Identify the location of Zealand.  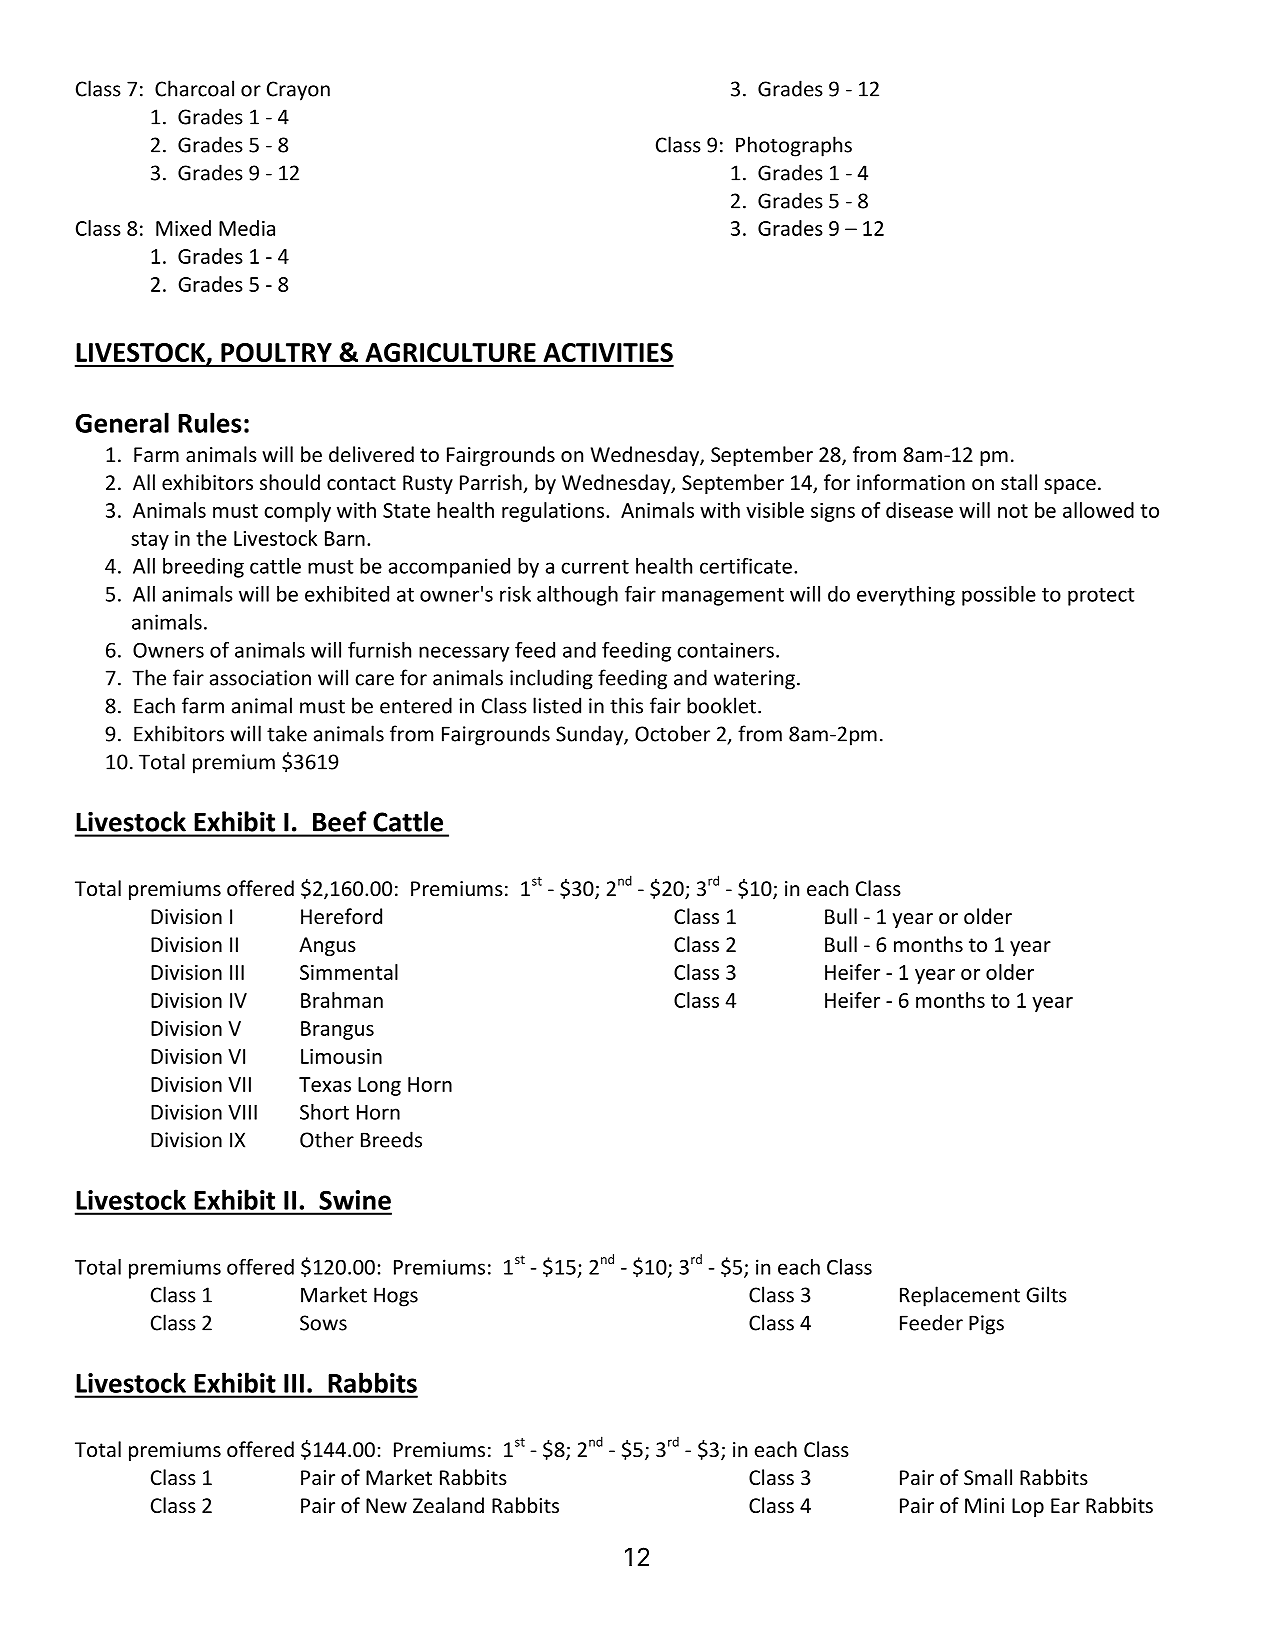
(448, 1505).
